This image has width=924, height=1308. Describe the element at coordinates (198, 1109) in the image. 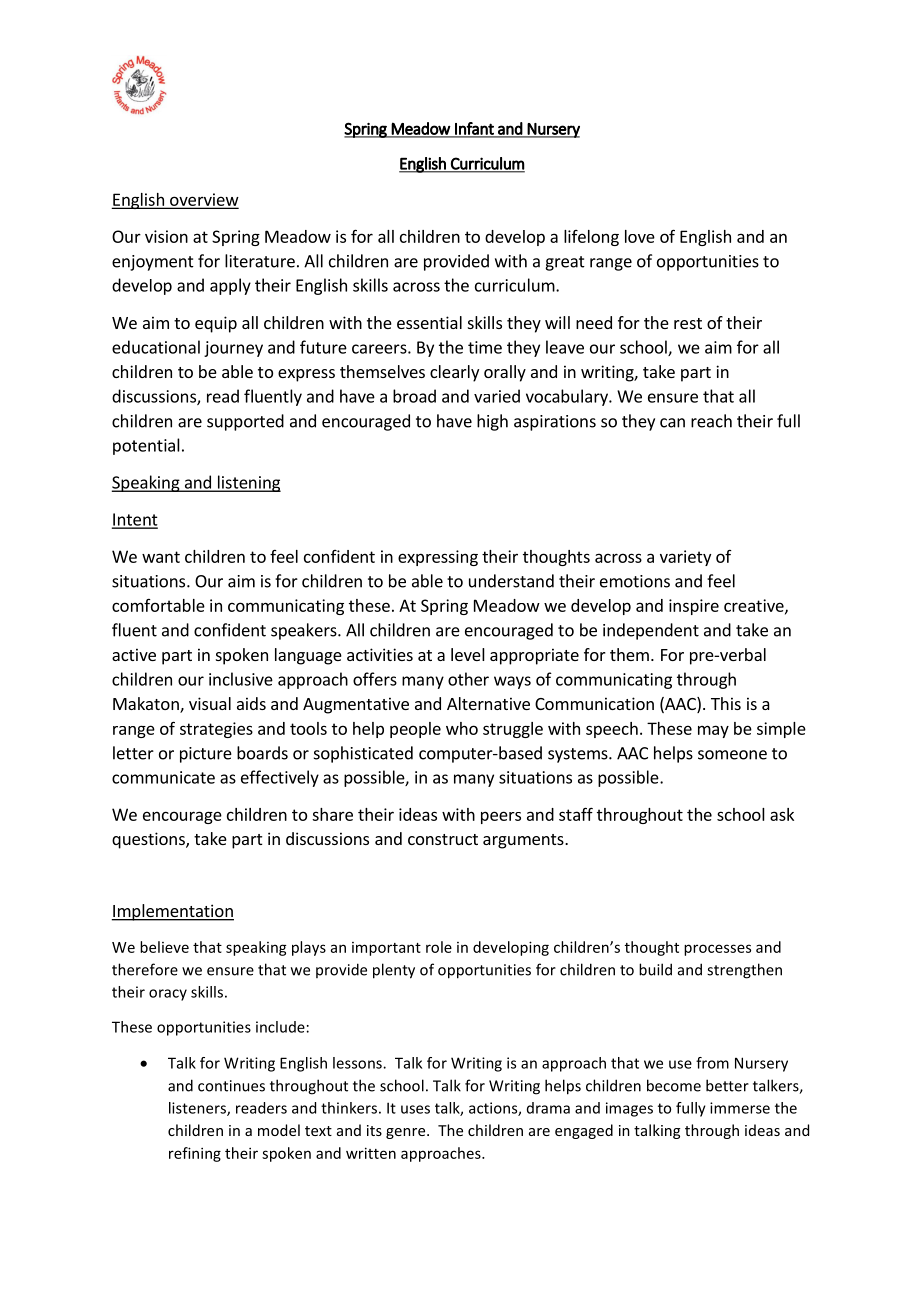

I see `listeners` at that location.
